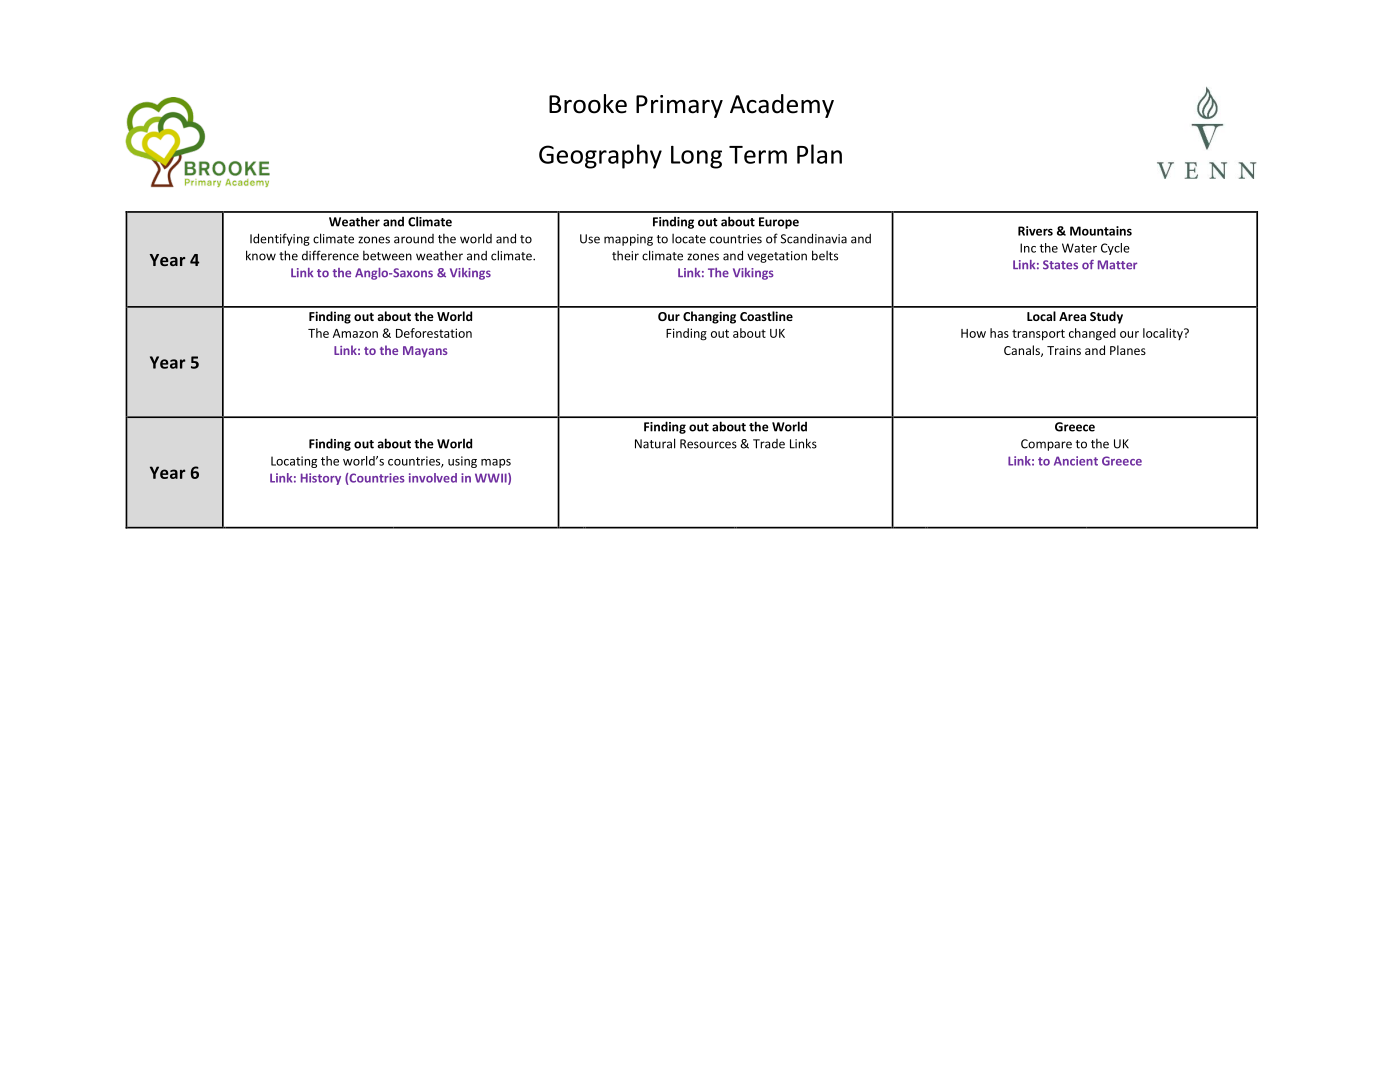  Describe the element at coordinates (321, 479) in the screenshot. I see `History` at that location.
